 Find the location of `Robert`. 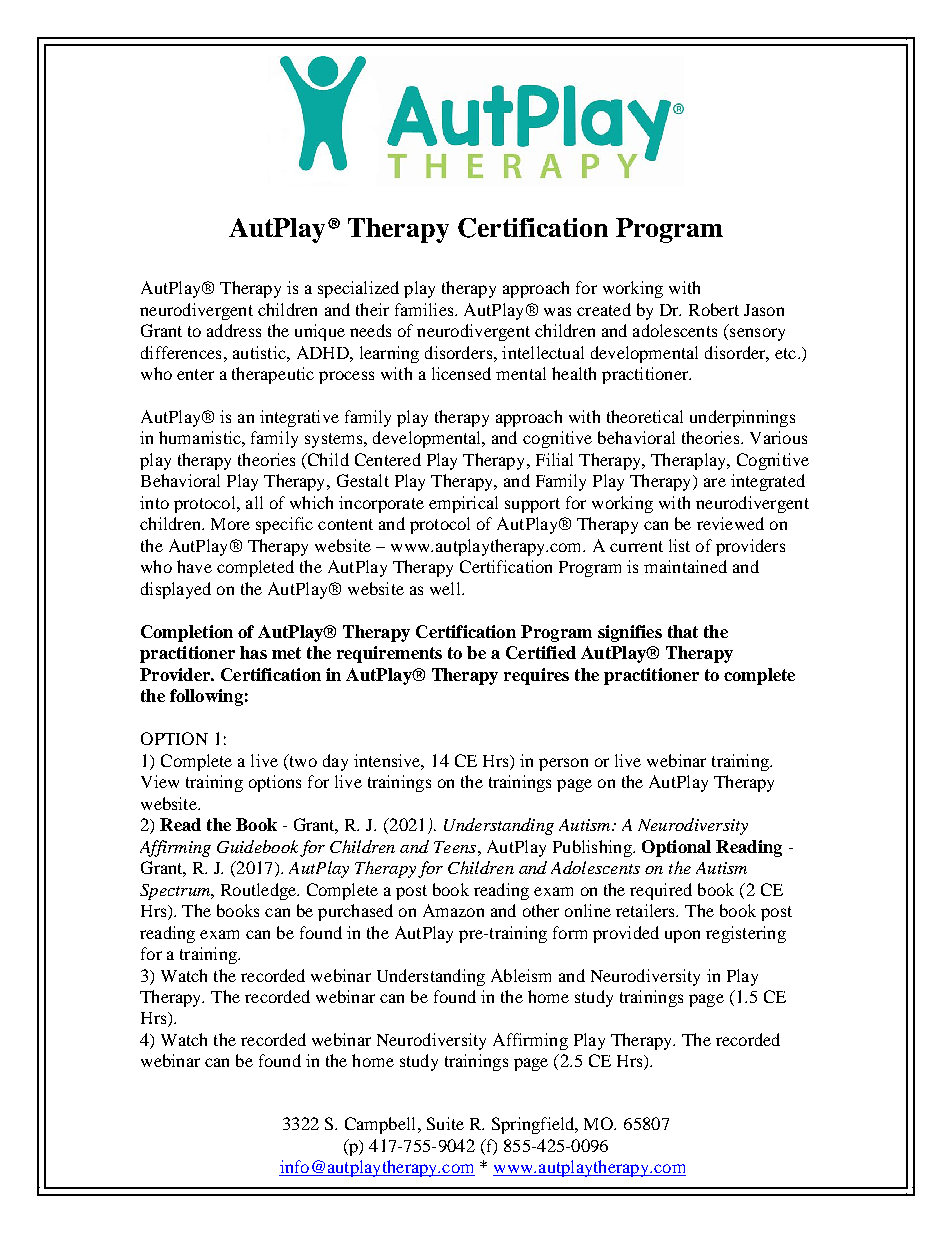

Robert is located at coordinates (714, 309).
